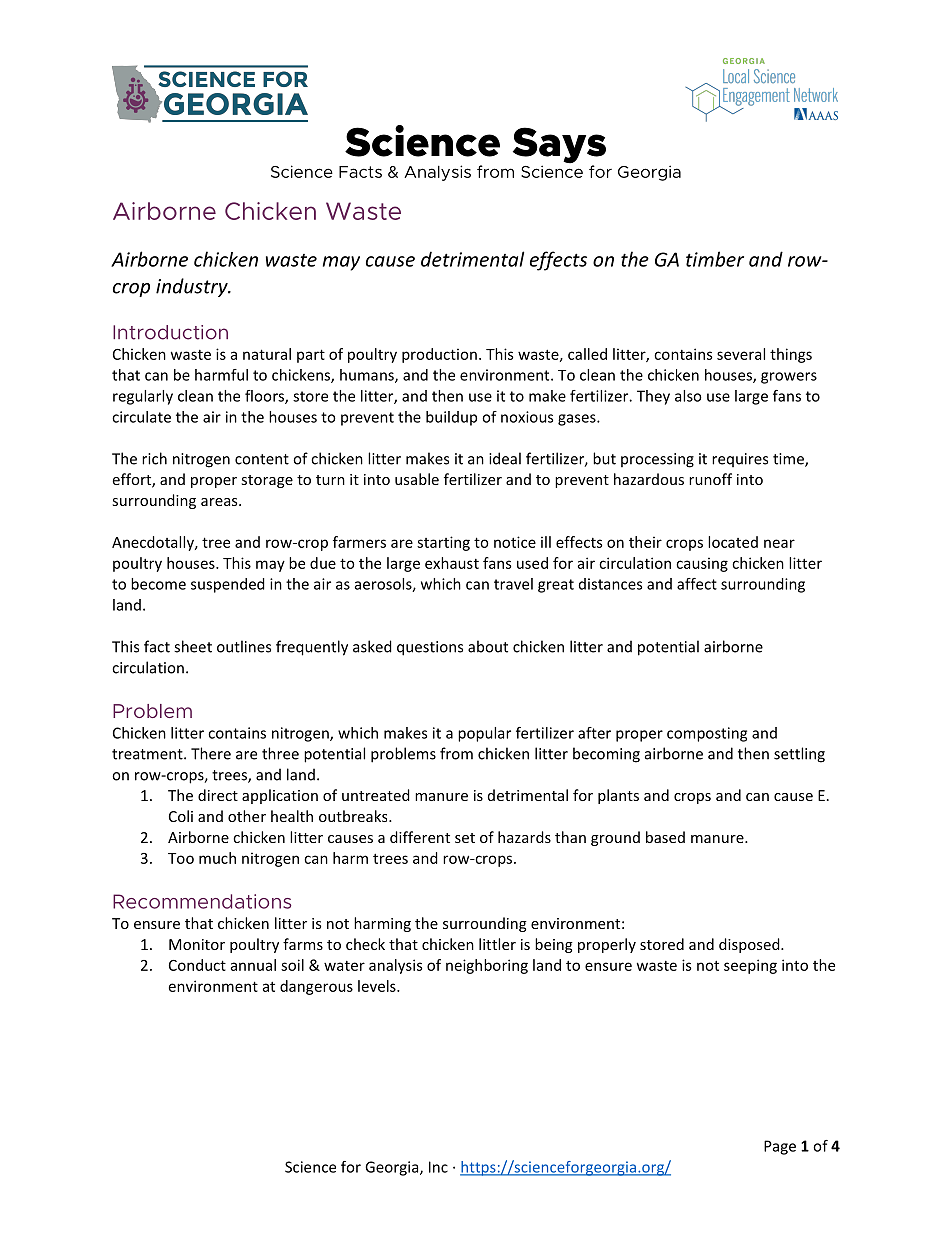 This page has width=952, height=1233. I want to click on Inc, so click(438, 1167).
